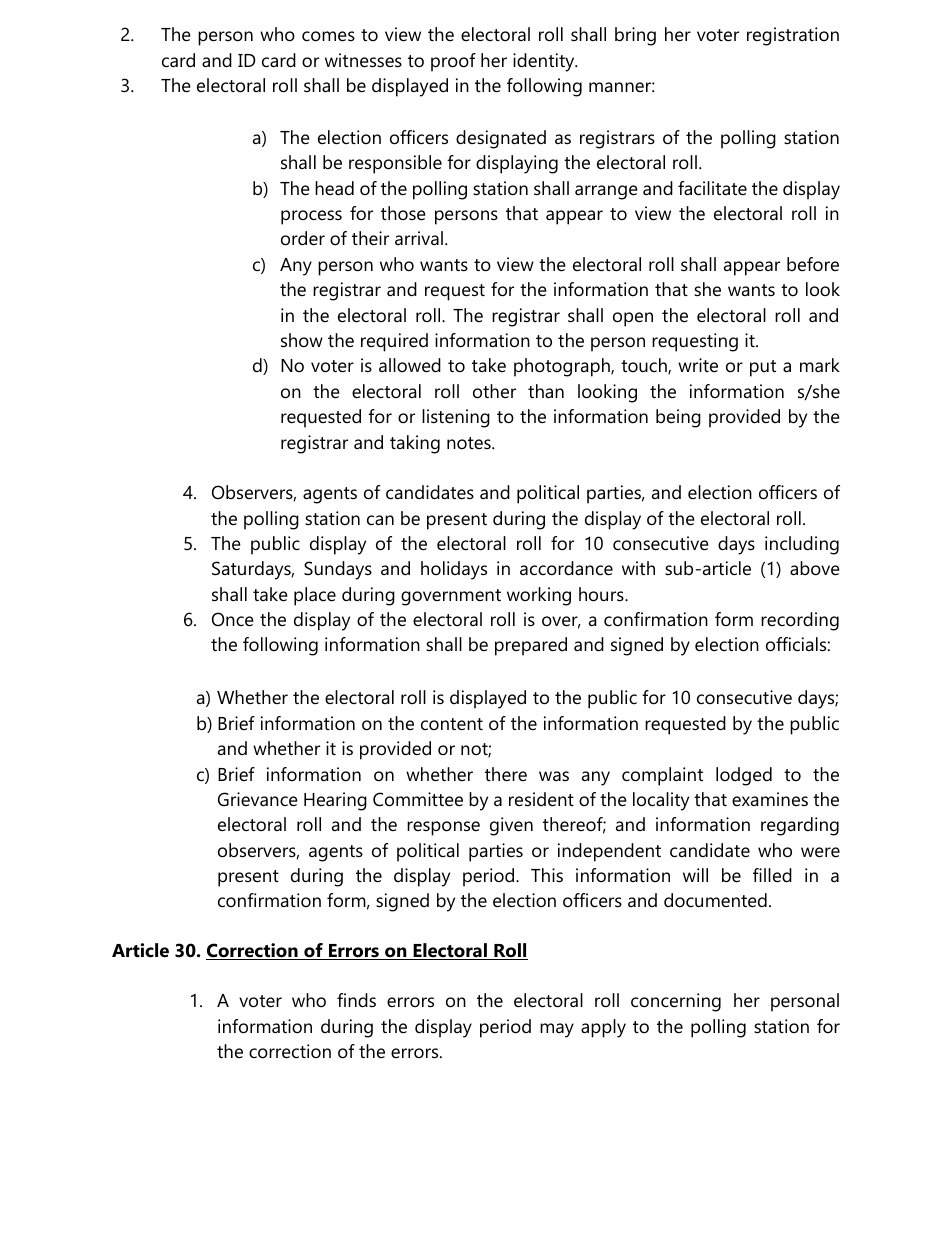  What do you see at coordinates (813, 264) in the screenshot?
I see `before` at bounding box center [813, 264].
